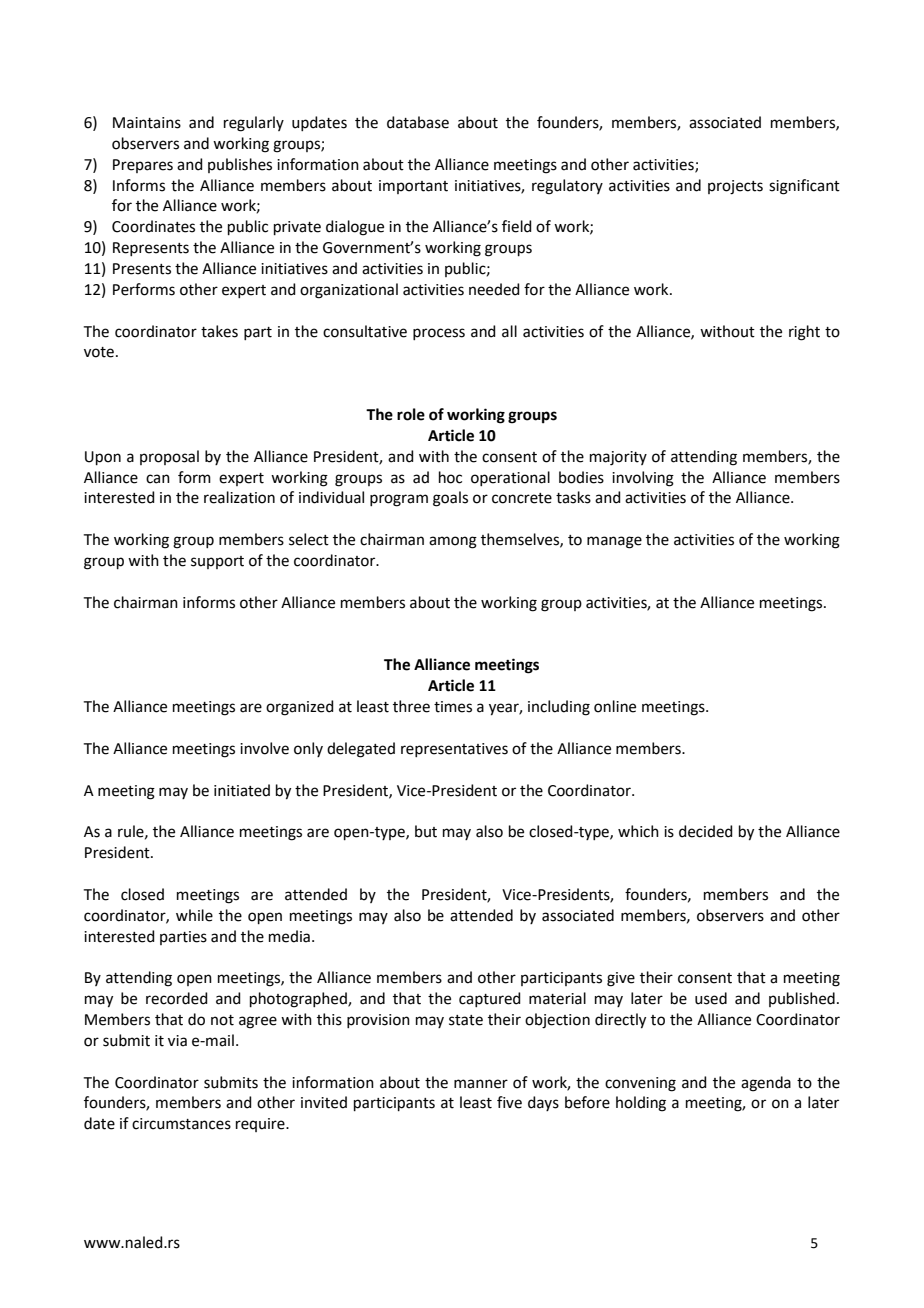  What do you see at coordinates (418, 122) in the screenshot?
I see `database` at bounding box center [418, 122].
